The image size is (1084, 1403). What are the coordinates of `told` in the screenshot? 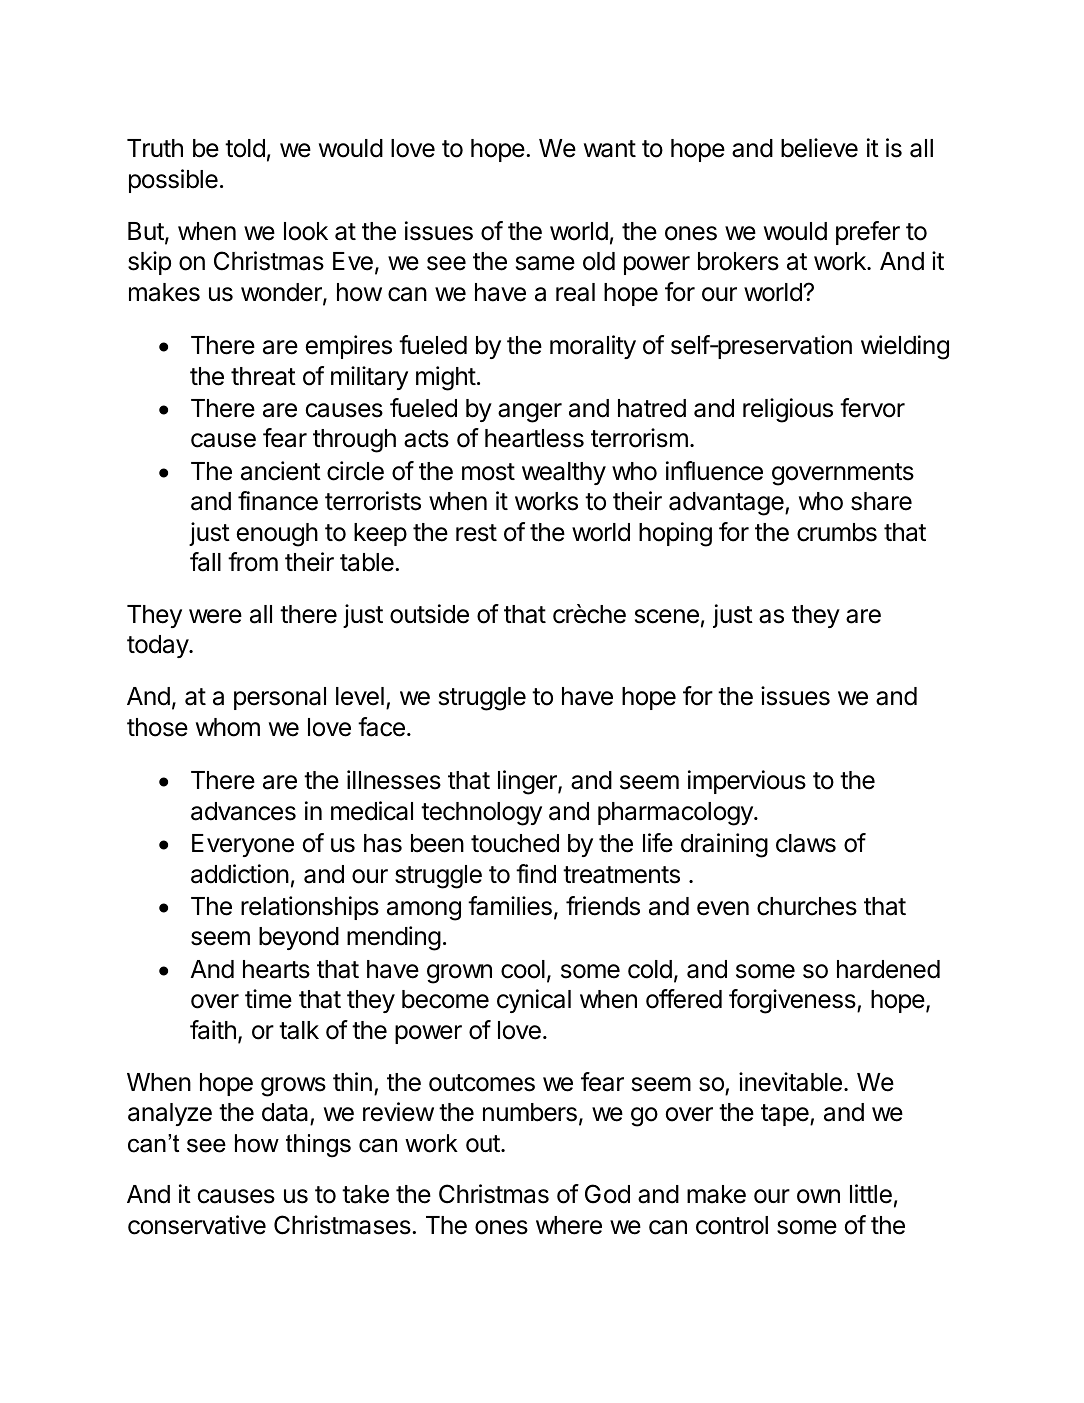 It's located at (245, 148).
